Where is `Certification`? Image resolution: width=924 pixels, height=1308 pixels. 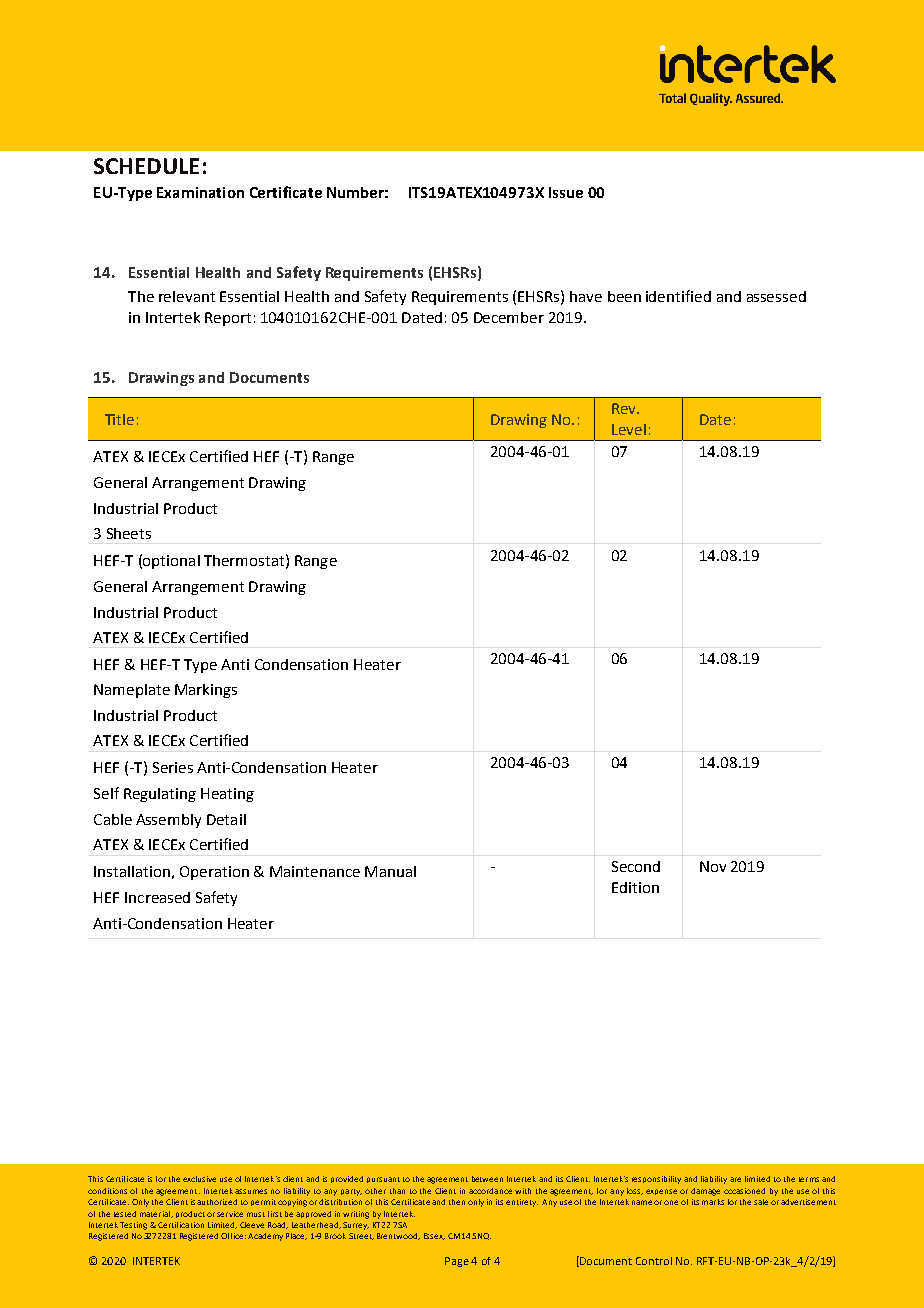 Certification is located at coordinates (181, 1225).
